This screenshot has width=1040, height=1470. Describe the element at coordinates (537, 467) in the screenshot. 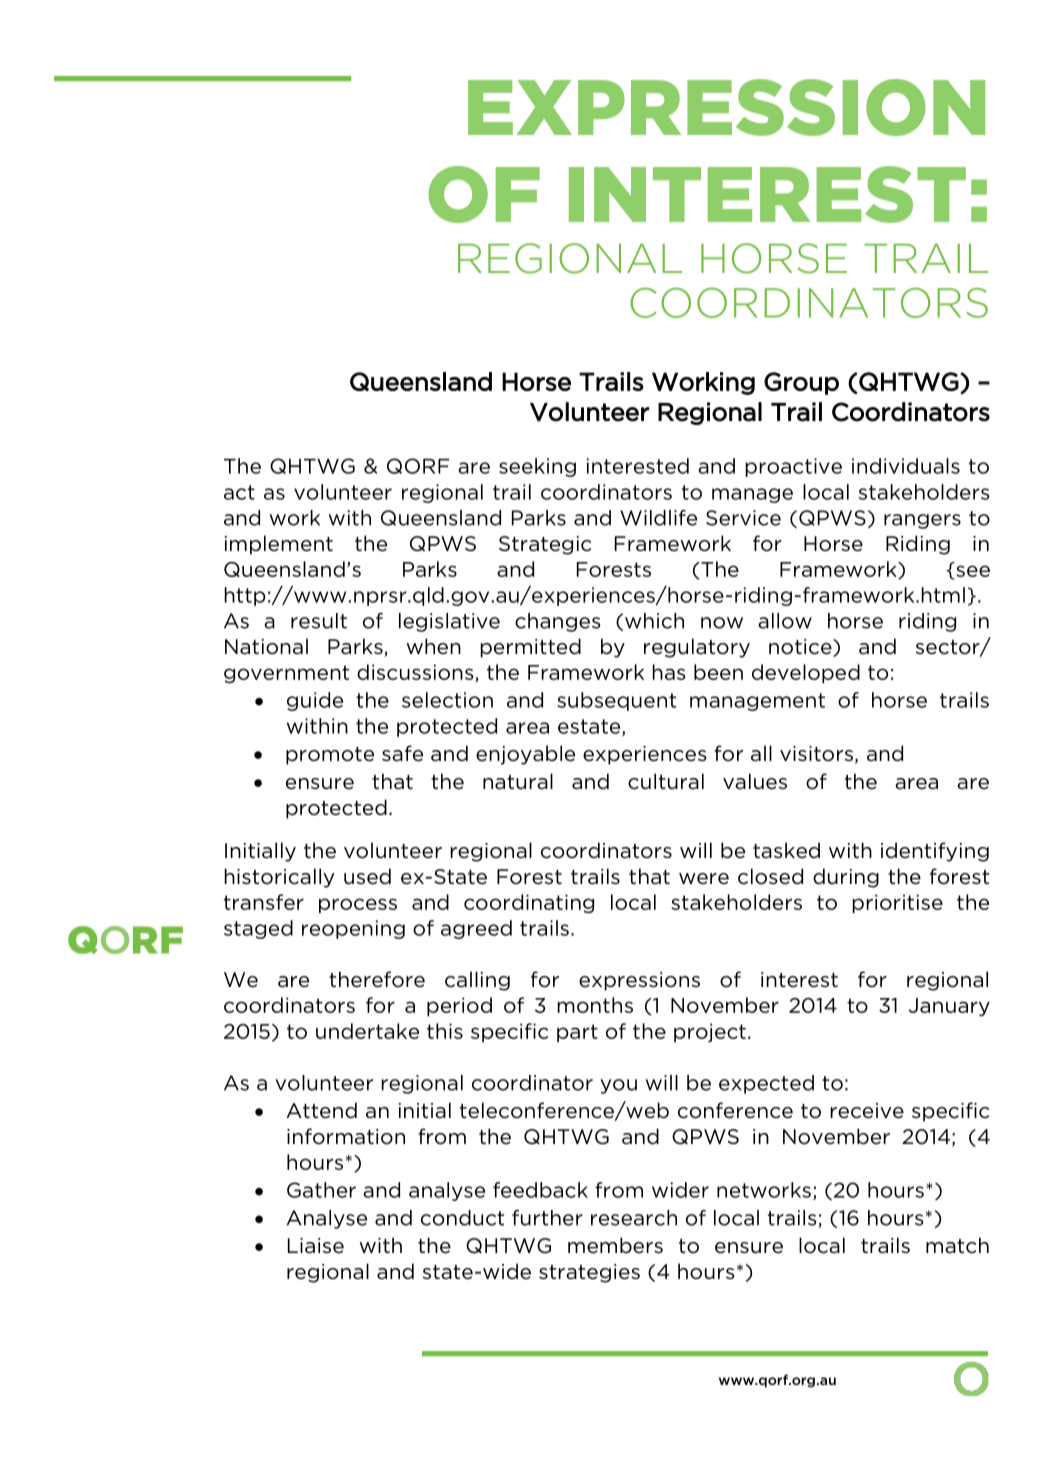

I see `seeking` at that location.
